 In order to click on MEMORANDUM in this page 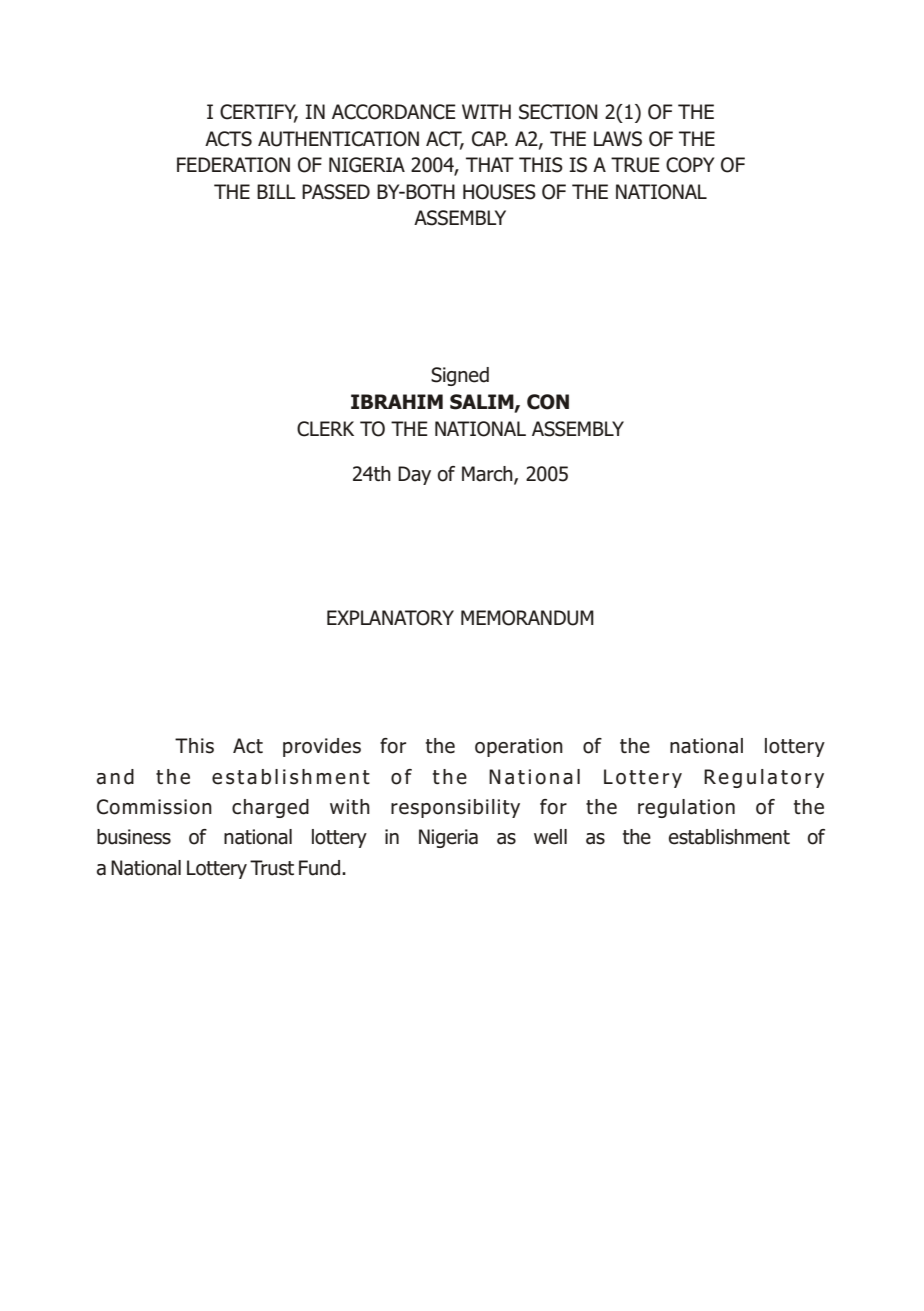, I will do `click(527, 618)`.
